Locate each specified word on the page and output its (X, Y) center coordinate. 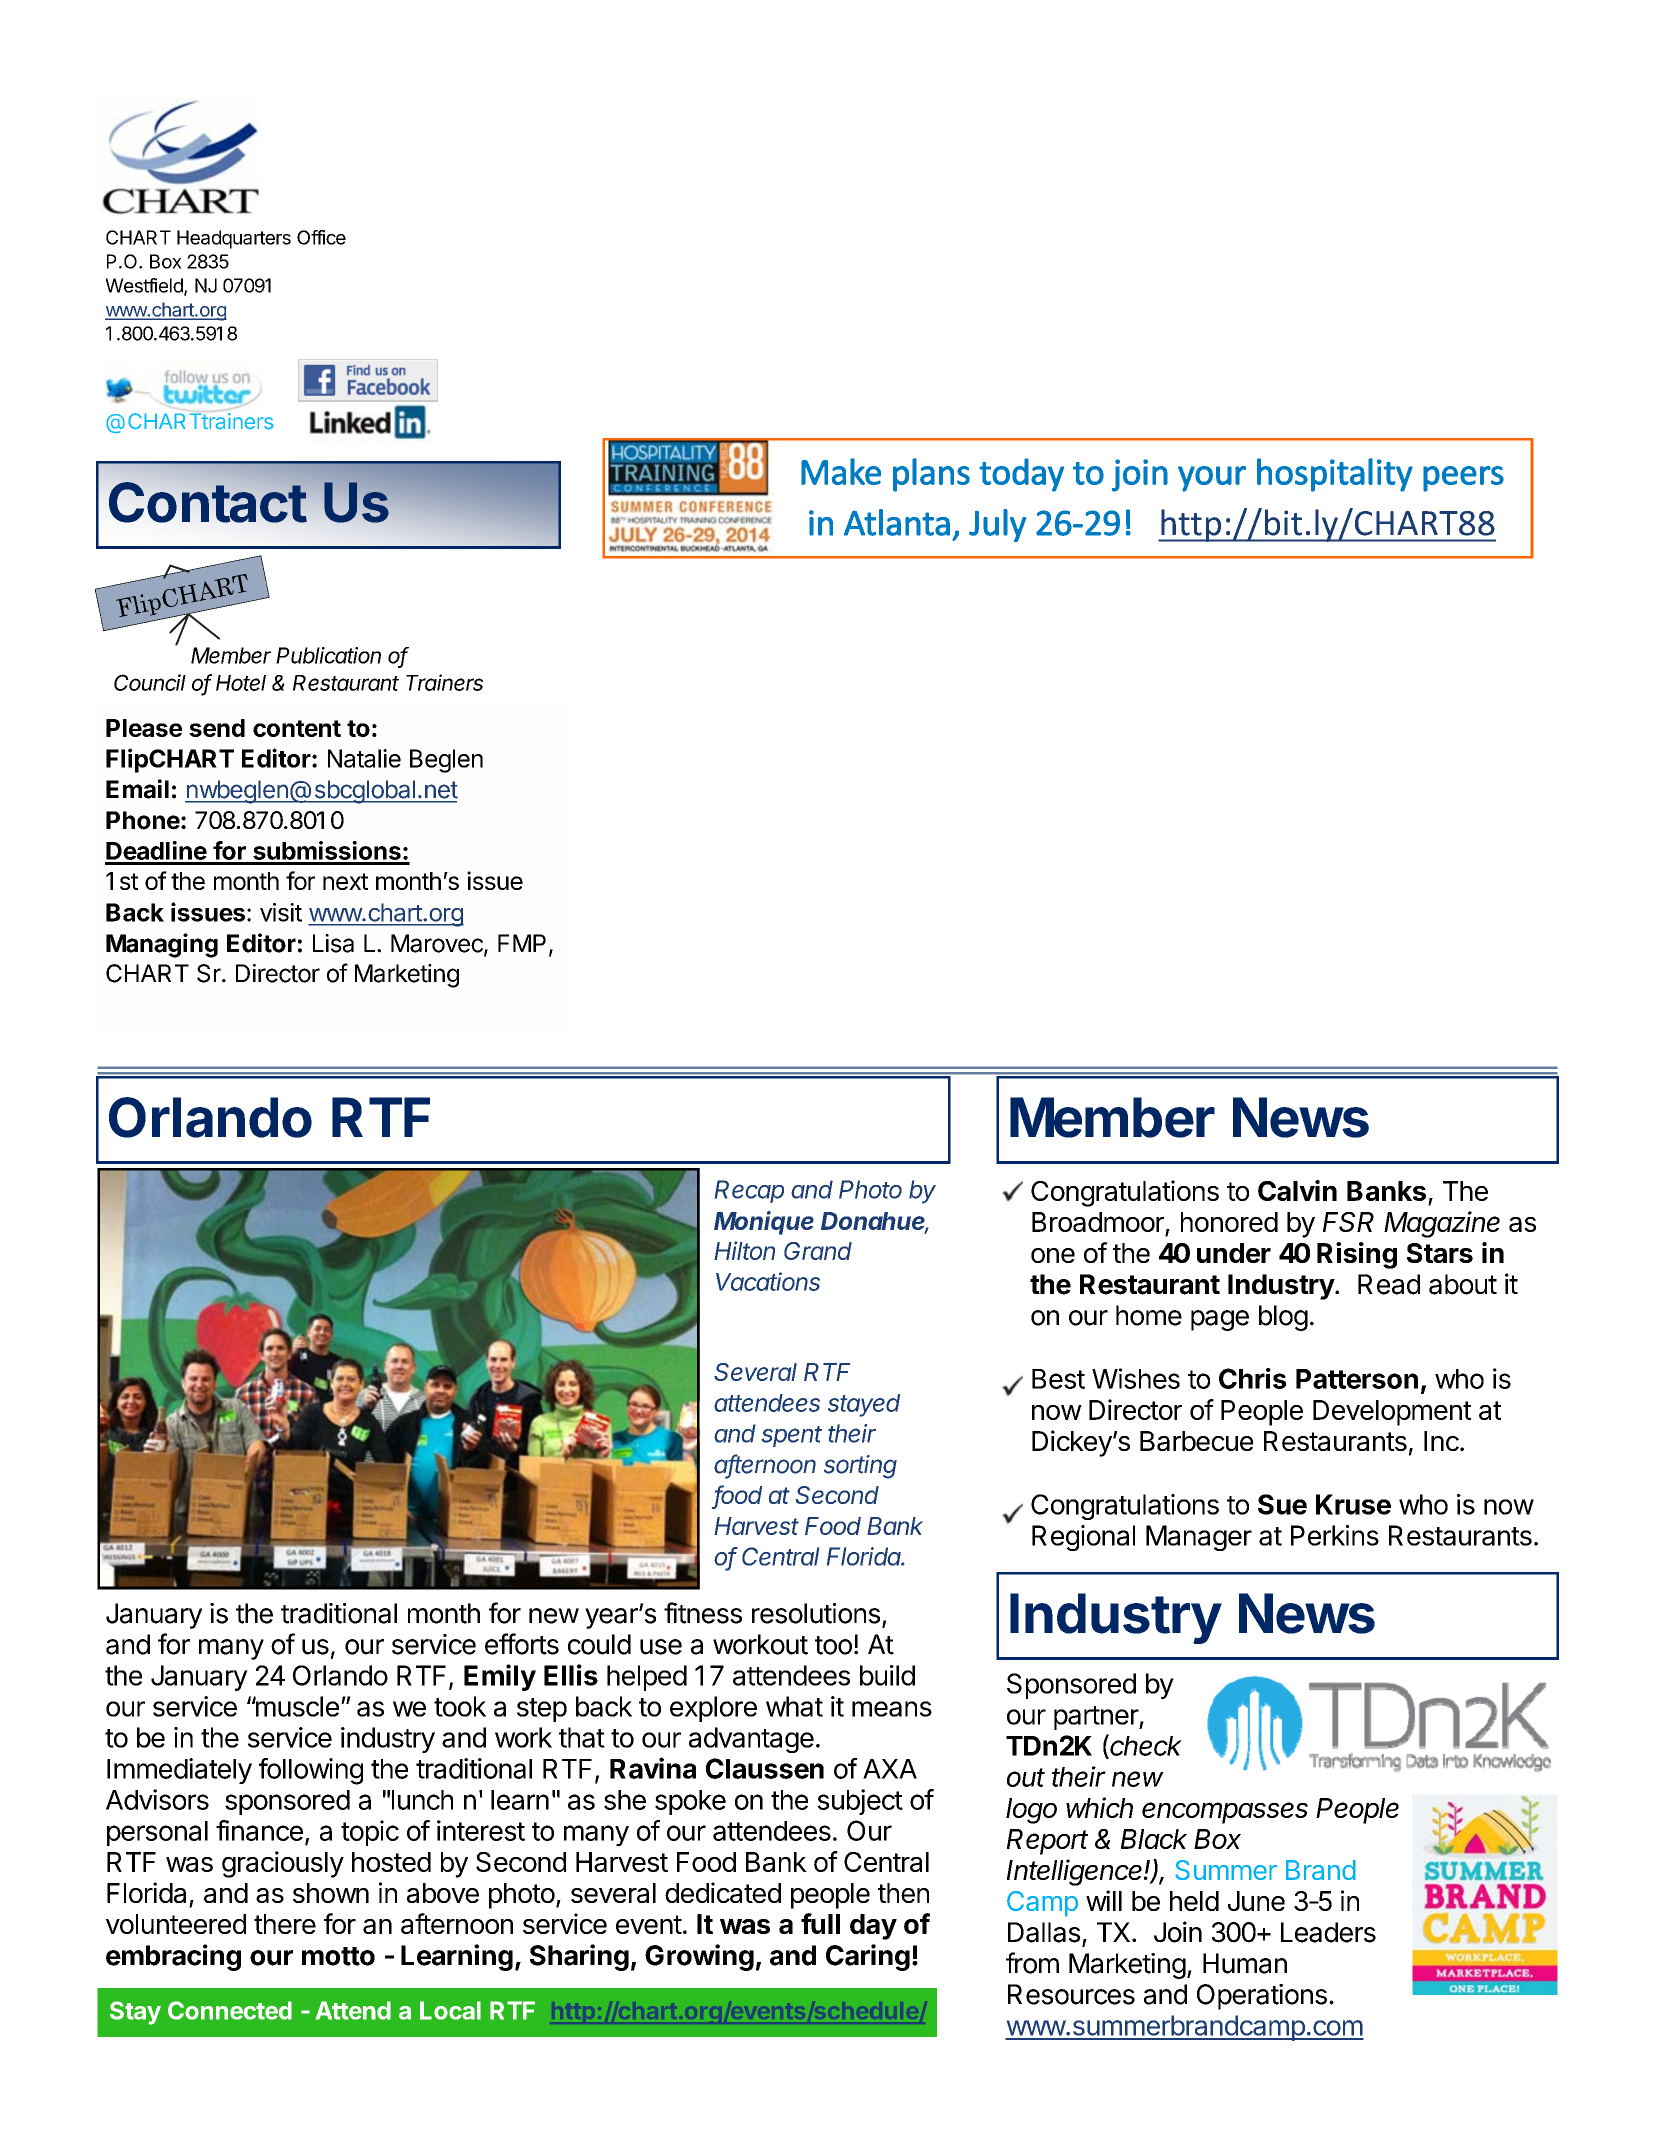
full (820, 1923)
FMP (522, 943)
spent (792, 1436)
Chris (1252, 1378)
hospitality (1335, 475)
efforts (522, 1644)
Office (321, 237)
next (345, 881)
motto (338, 1956)
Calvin (1297, 1190)
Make (841, 471)
